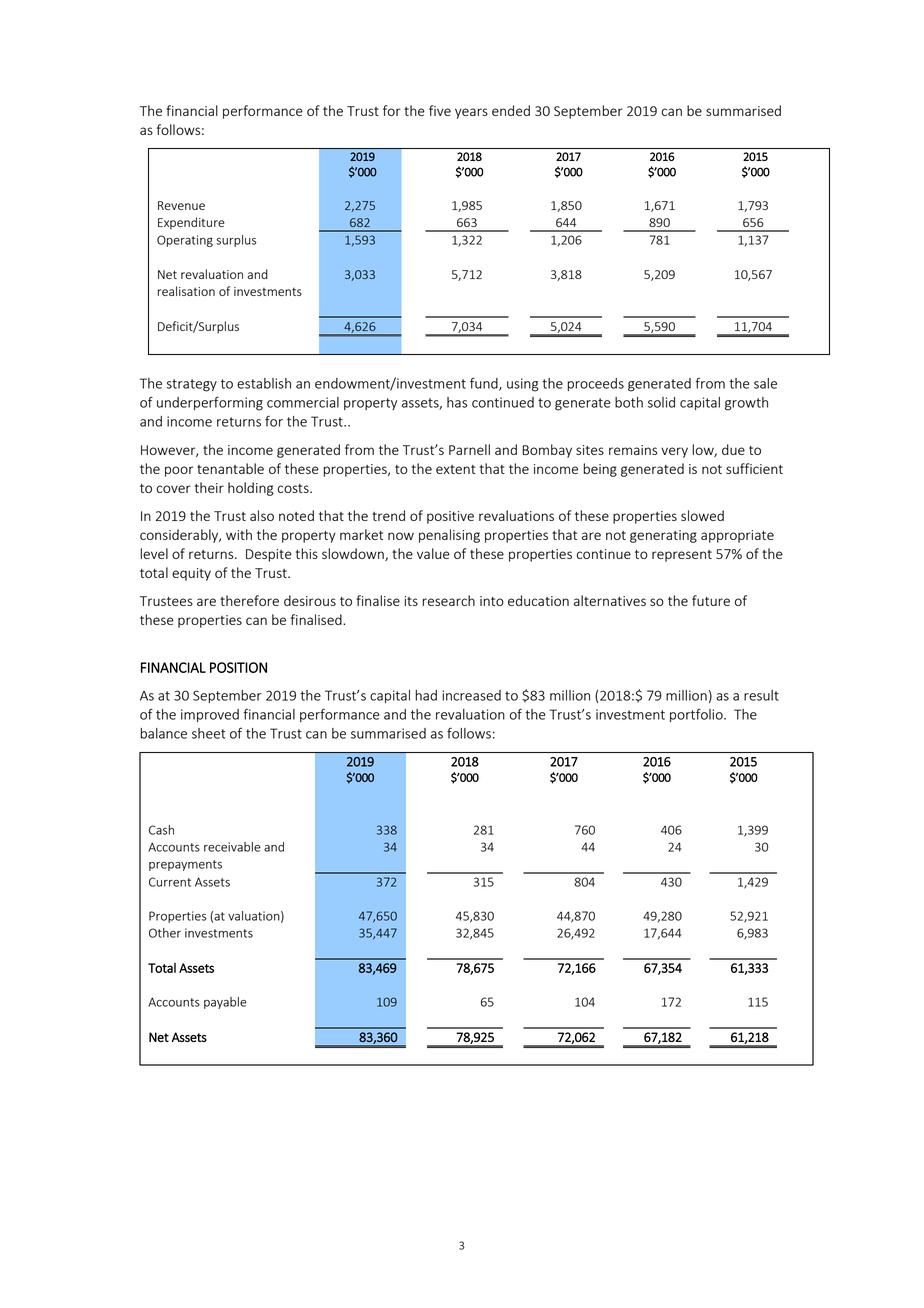  What do you see at coordinates (457, 402) in the page?
I see `has` at bounding box center [457, 402].
